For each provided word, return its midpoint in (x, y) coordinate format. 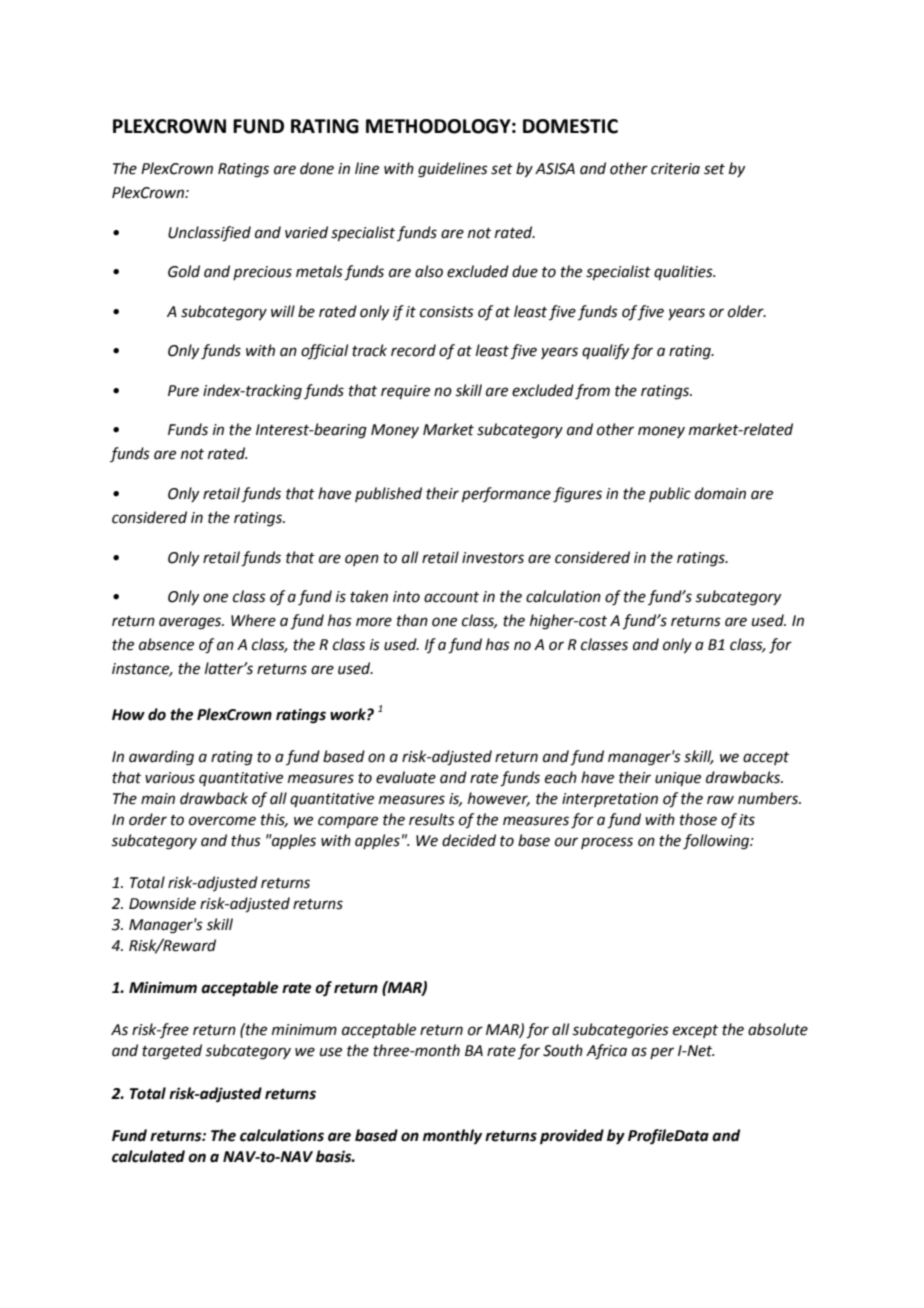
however (499, 799)
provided (572, 1137)
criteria (675, 169)
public (670, 494)
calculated (148, 1156)
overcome (222, 821)
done (317, 168)
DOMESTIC (570, 126)
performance (506, 494)
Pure (183, 391)
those (698, 819)
